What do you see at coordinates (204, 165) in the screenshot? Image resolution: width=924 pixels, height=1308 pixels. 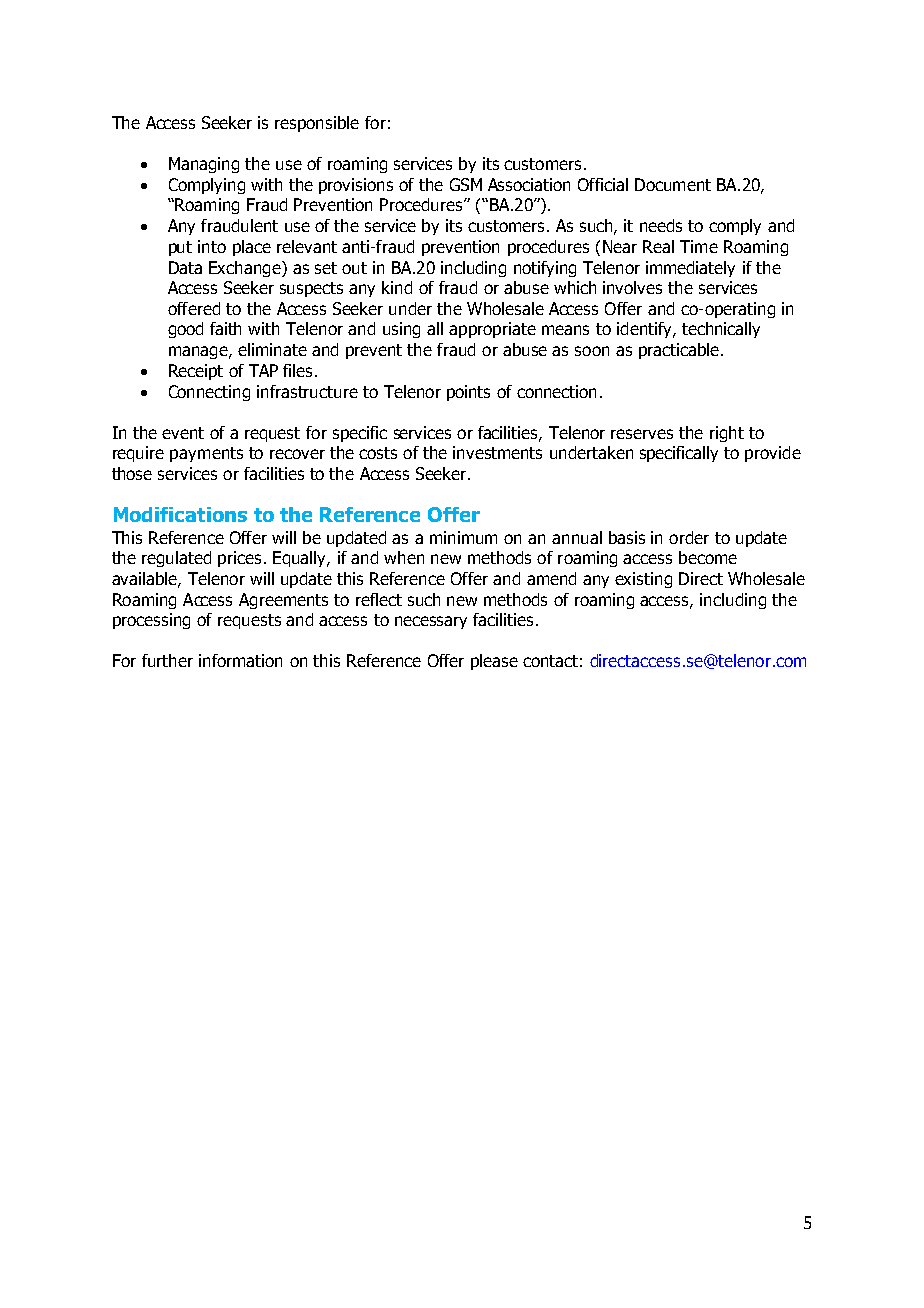 I see `Managing` at bounding box center [204, 165].
